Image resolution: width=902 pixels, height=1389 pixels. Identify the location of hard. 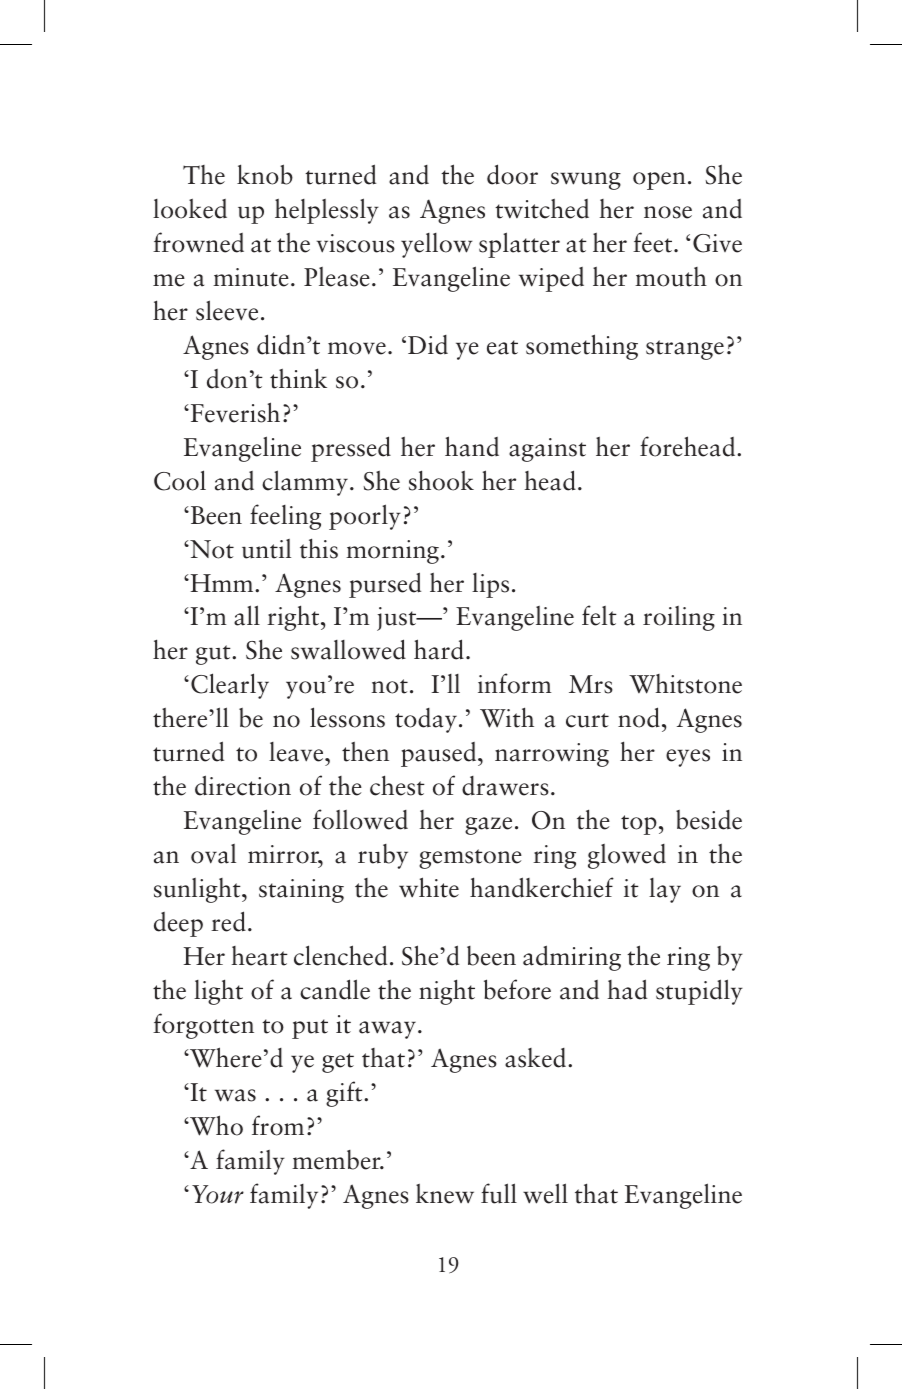
(439, 649).
